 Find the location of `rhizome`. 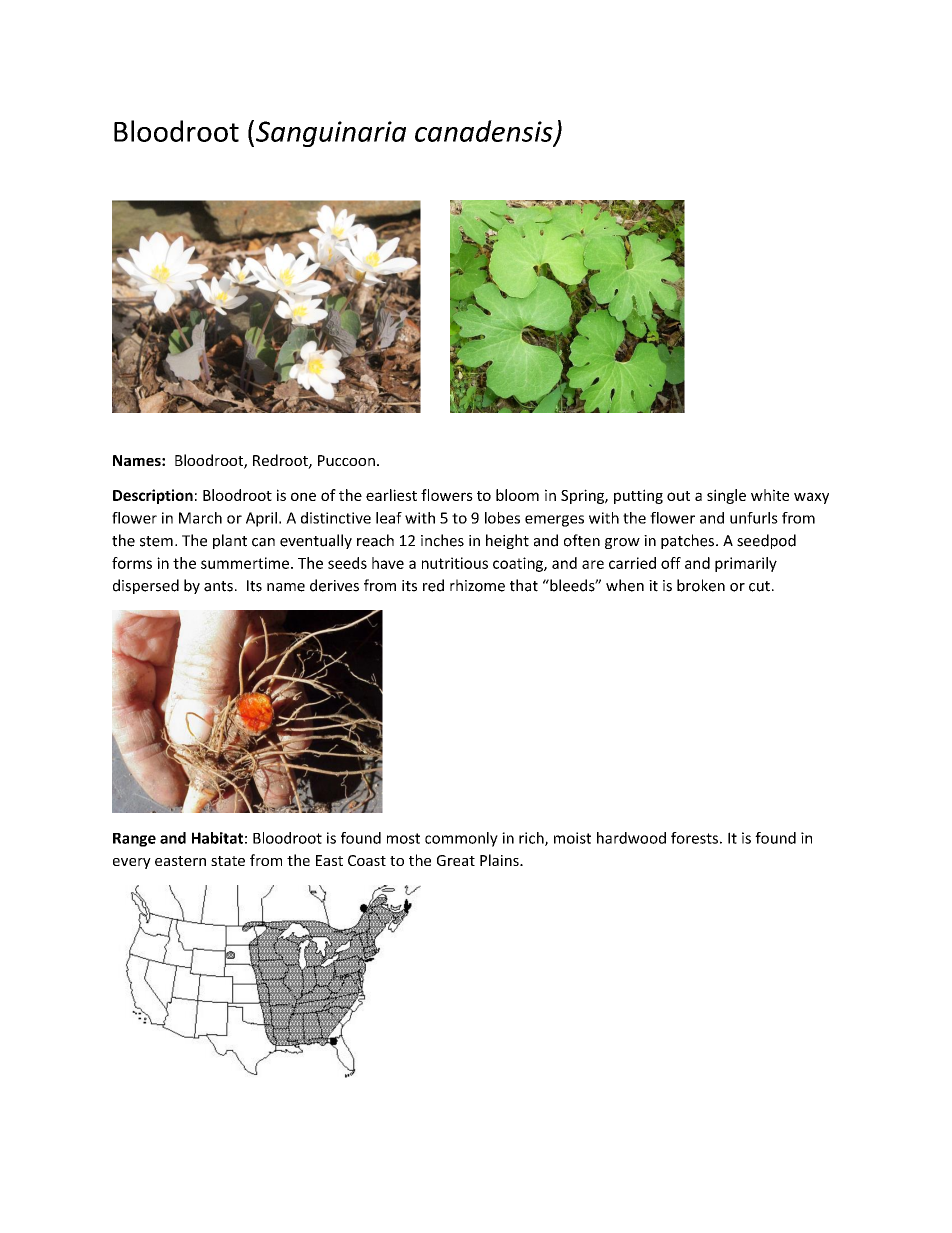

rhizome is located at coordinates (477, 585).
